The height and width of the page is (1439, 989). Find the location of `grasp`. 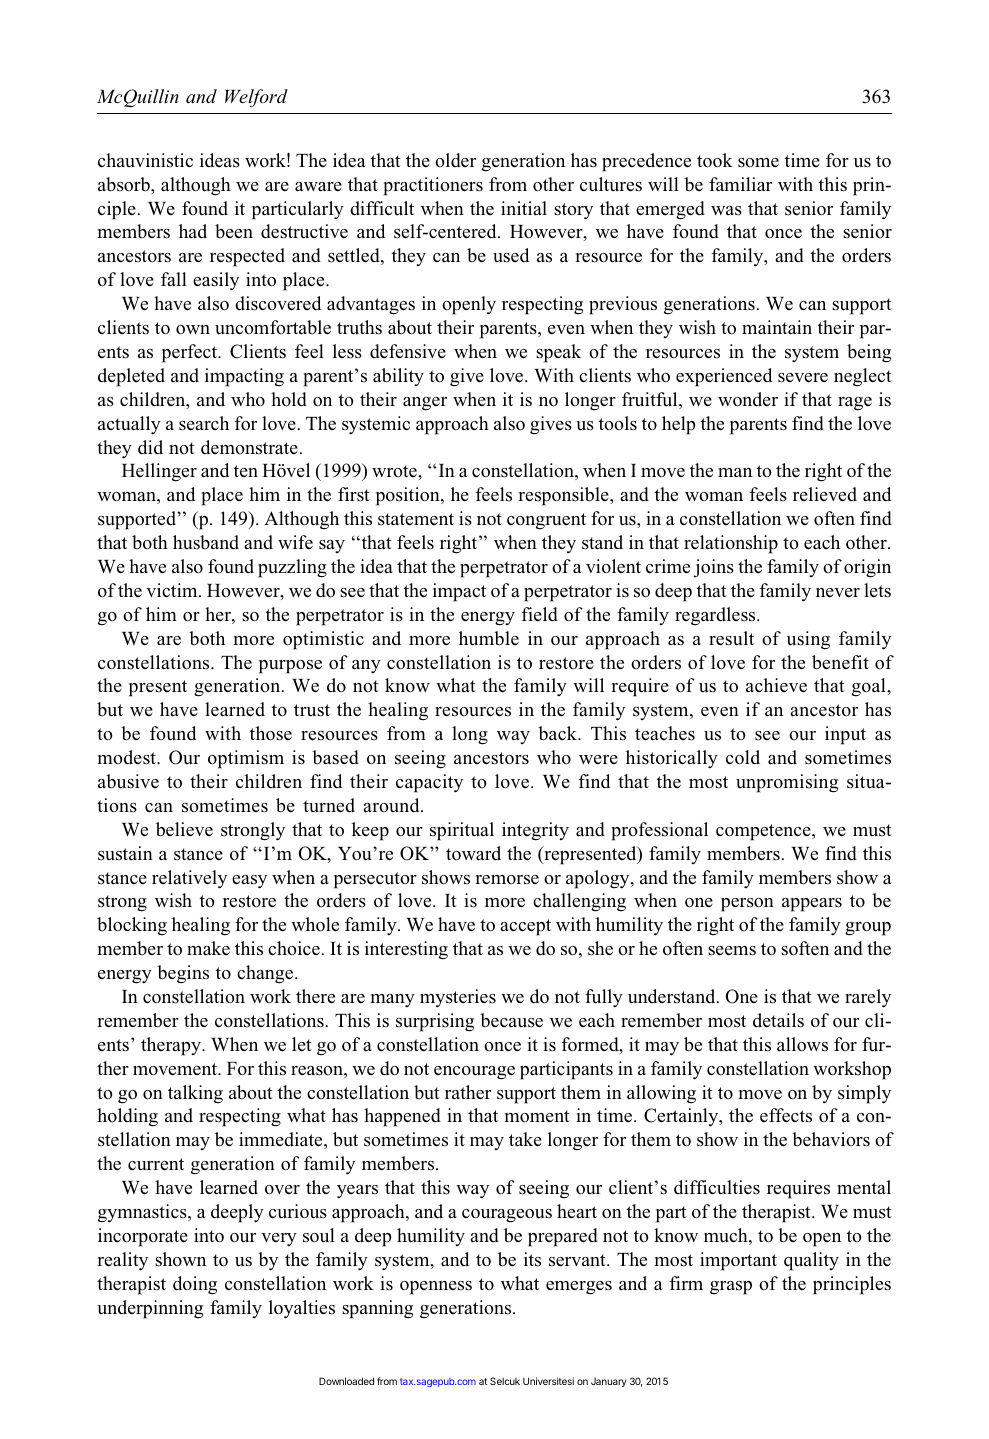

grasp is located at coordinates (731, 1288).
